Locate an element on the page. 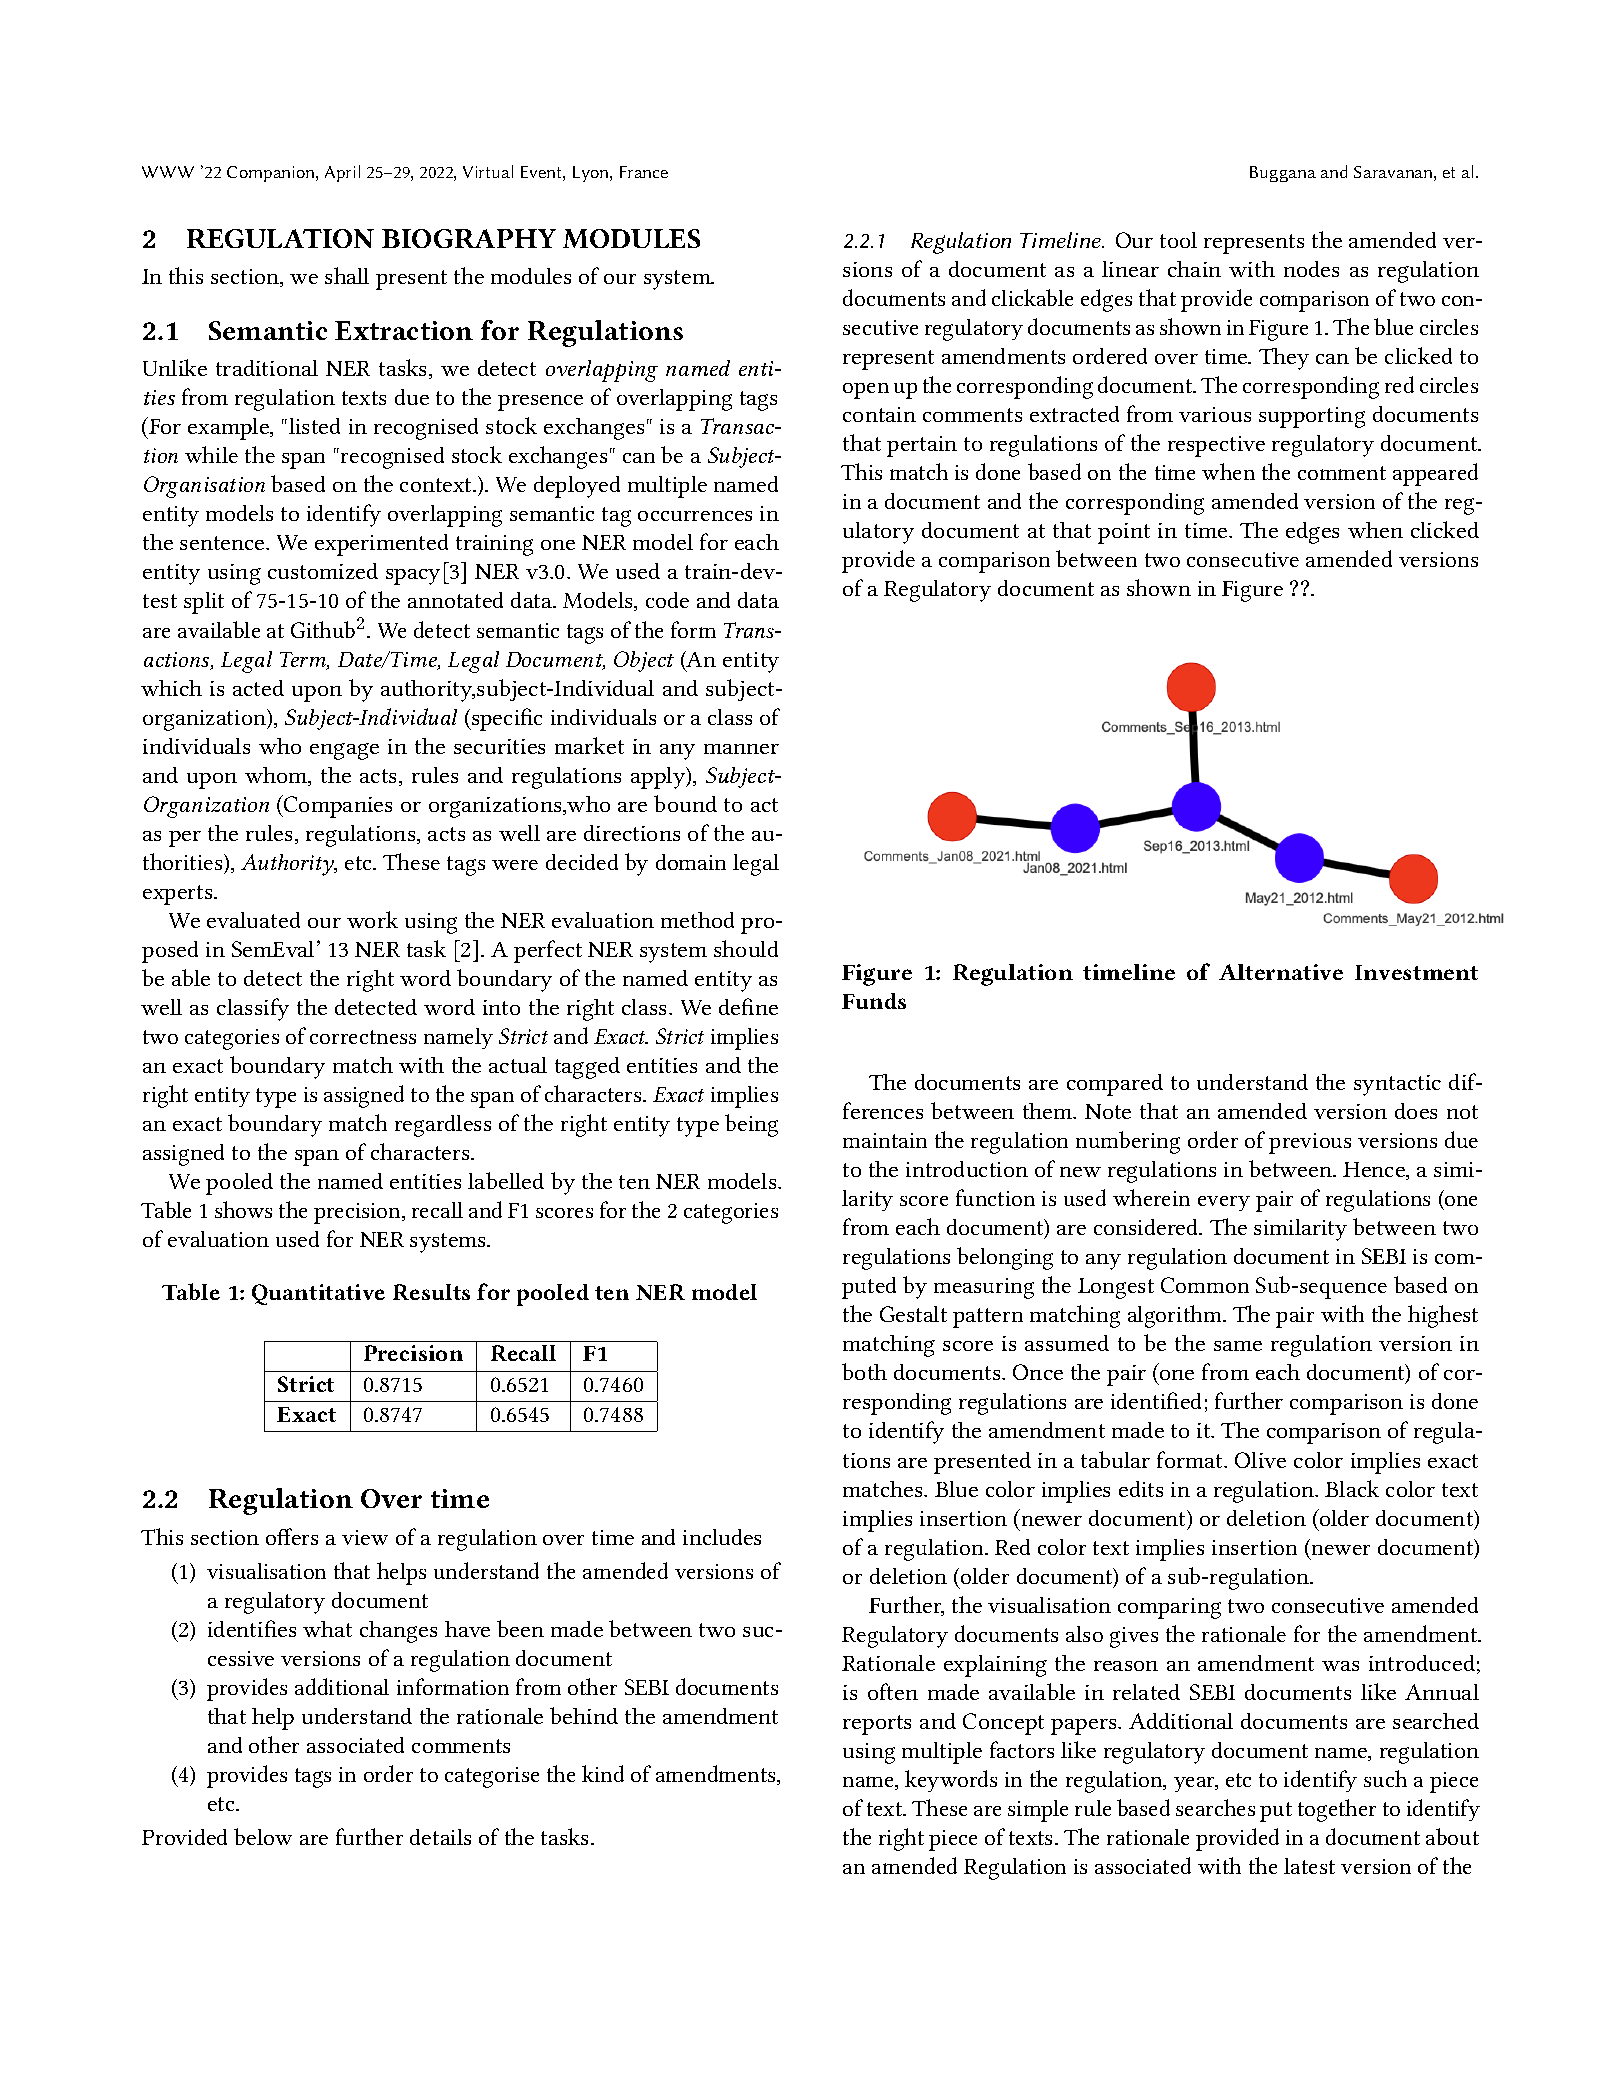  Alternative is located at coordinates (1281, 972).
